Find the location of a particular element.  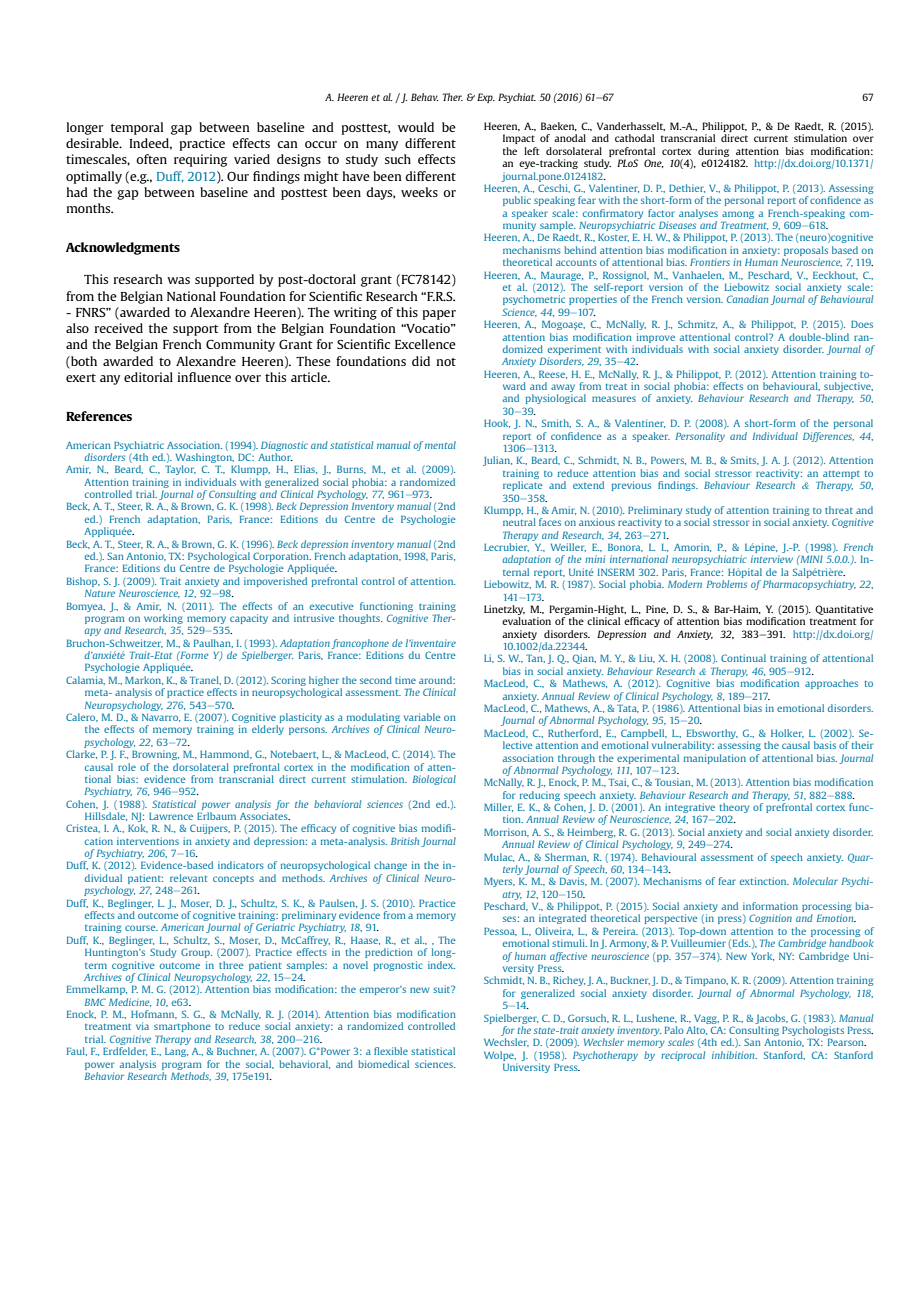

variable is located at coordinates (422, 717).
